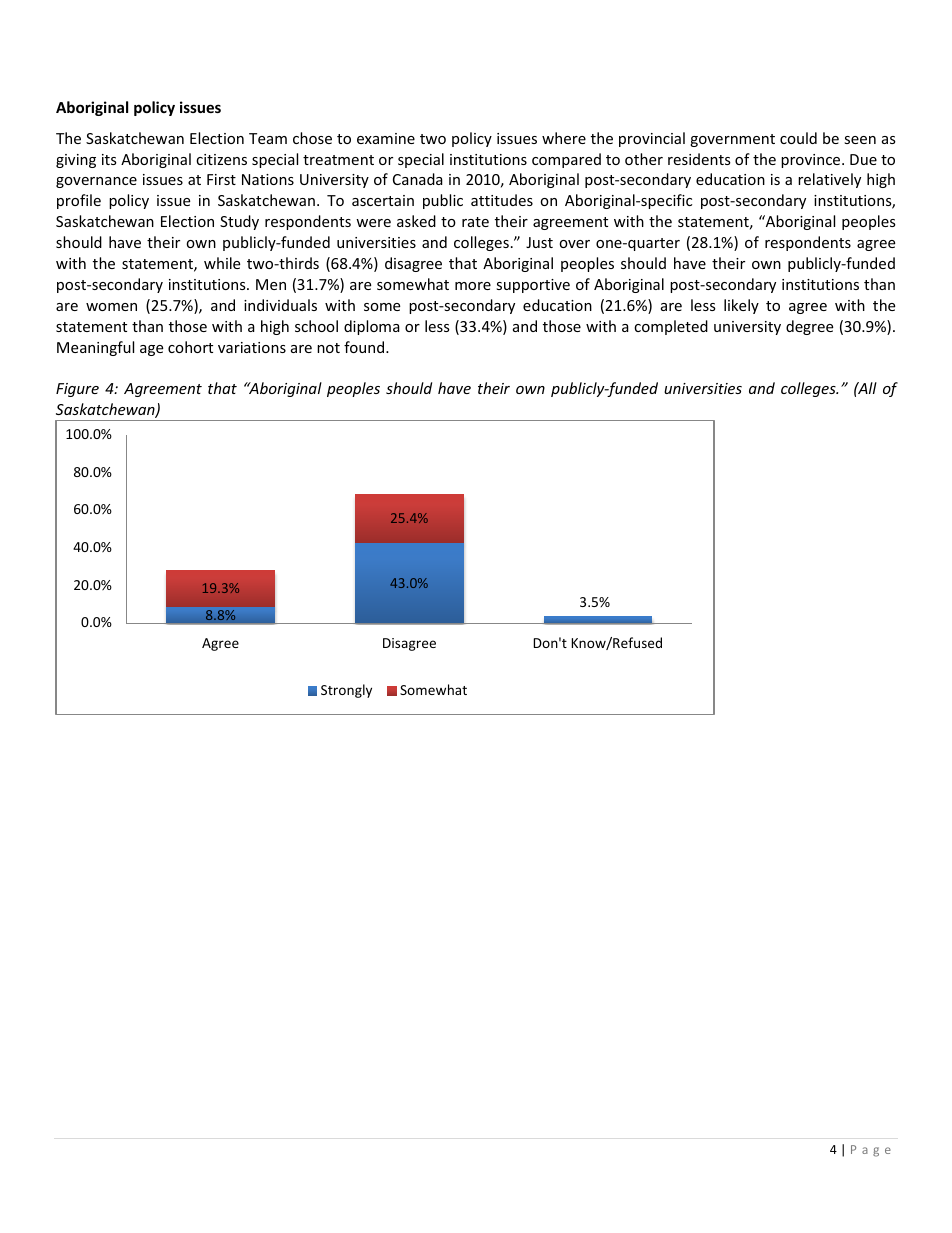 The width and height of the image is (952, 1233). What do you see at coordinates (671, 327) in the image?
I see `completed` at bounding box center [671, 327].
